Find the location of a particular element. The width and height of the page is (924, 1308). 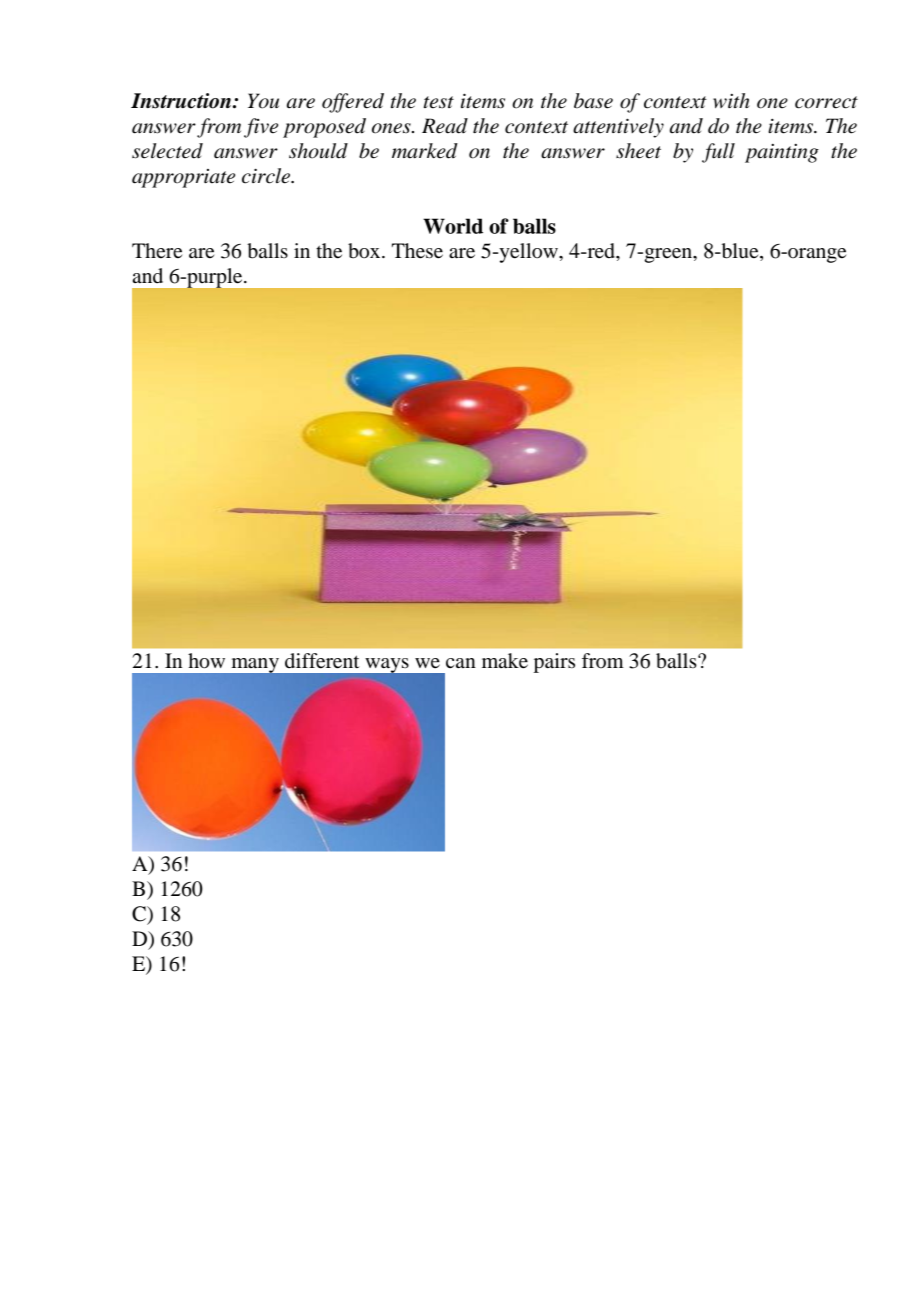

can is located at coordinates (461, 663).
